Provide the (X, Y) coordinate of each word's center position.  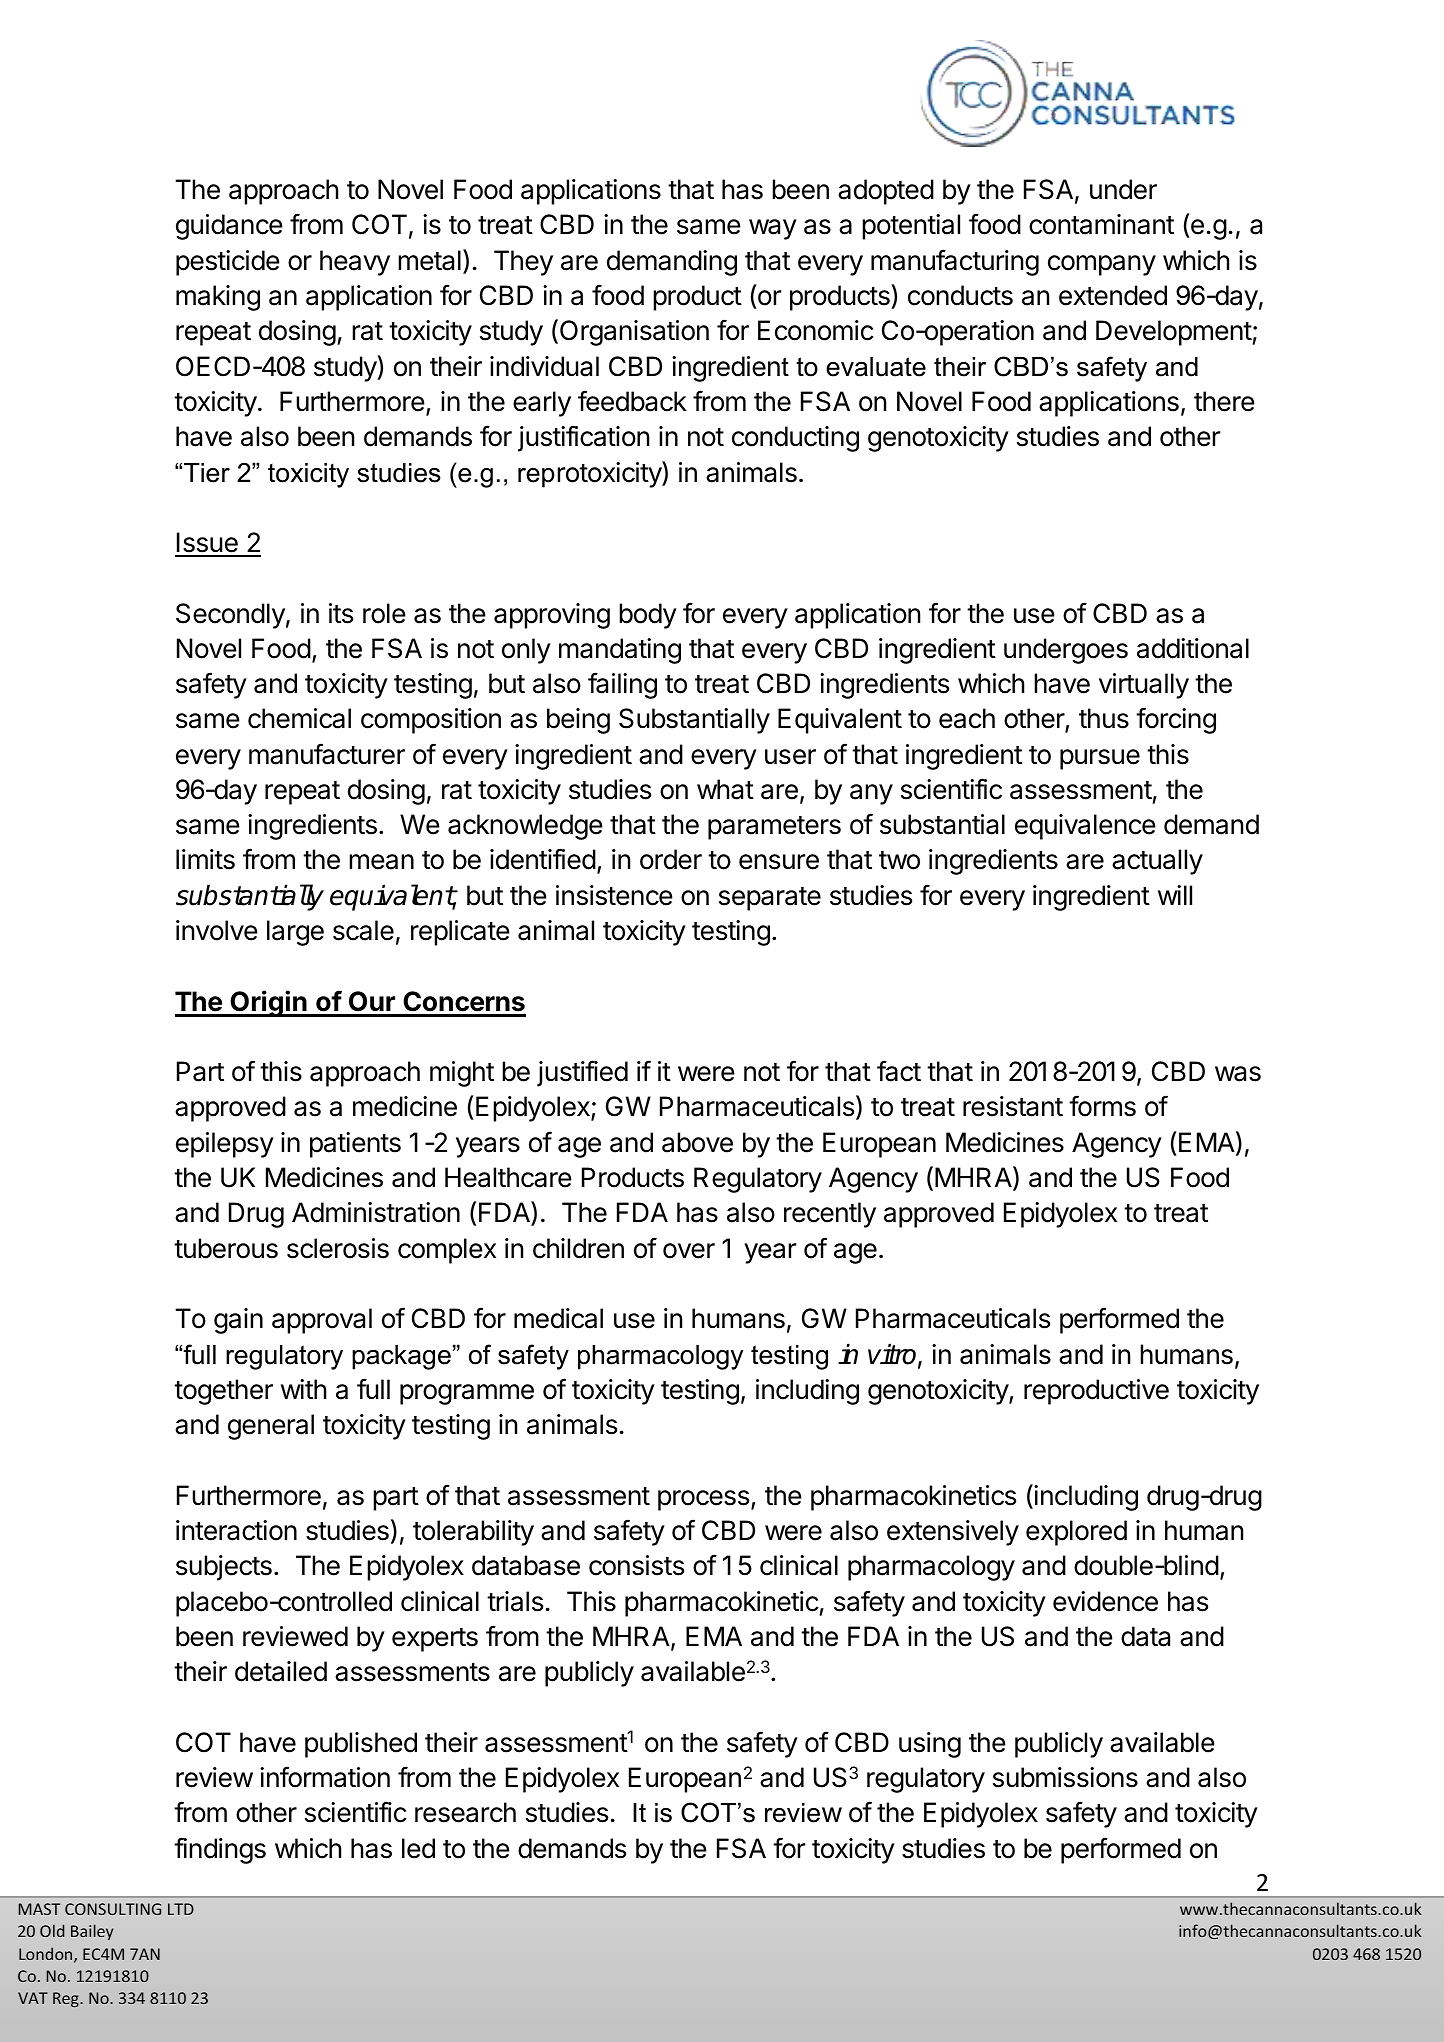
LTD (181, 1909)
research (465, 1812)
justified (582, 1073)
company (1102, 265)
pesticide (228, 263)
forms (1102, 1106)
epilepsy (225, 1145)
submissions (1065, 1777)
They (523, 263)
